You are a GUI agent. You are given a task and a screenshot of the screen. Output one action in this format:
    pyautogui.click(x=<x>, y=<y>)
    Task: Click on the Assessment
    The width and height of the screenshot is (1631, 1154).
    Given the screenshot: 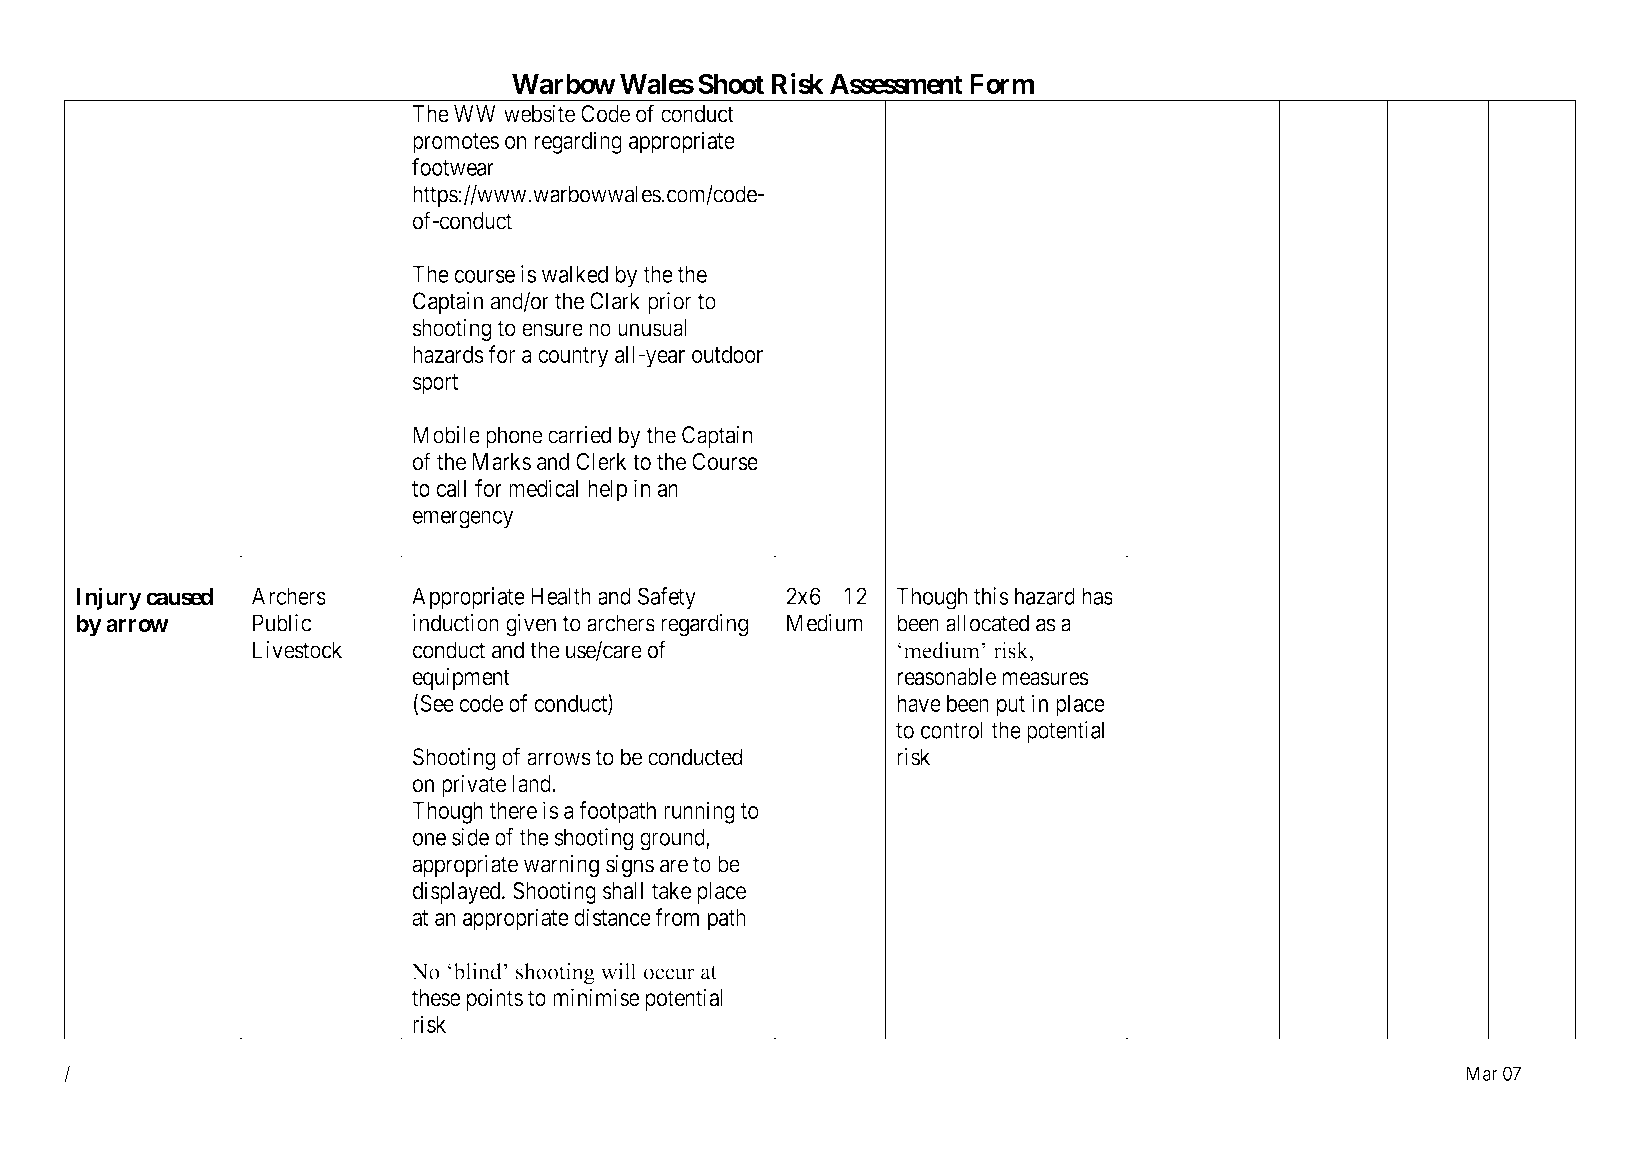 What is the action you would take?
    pyautogui.click(x=896, y=84)
